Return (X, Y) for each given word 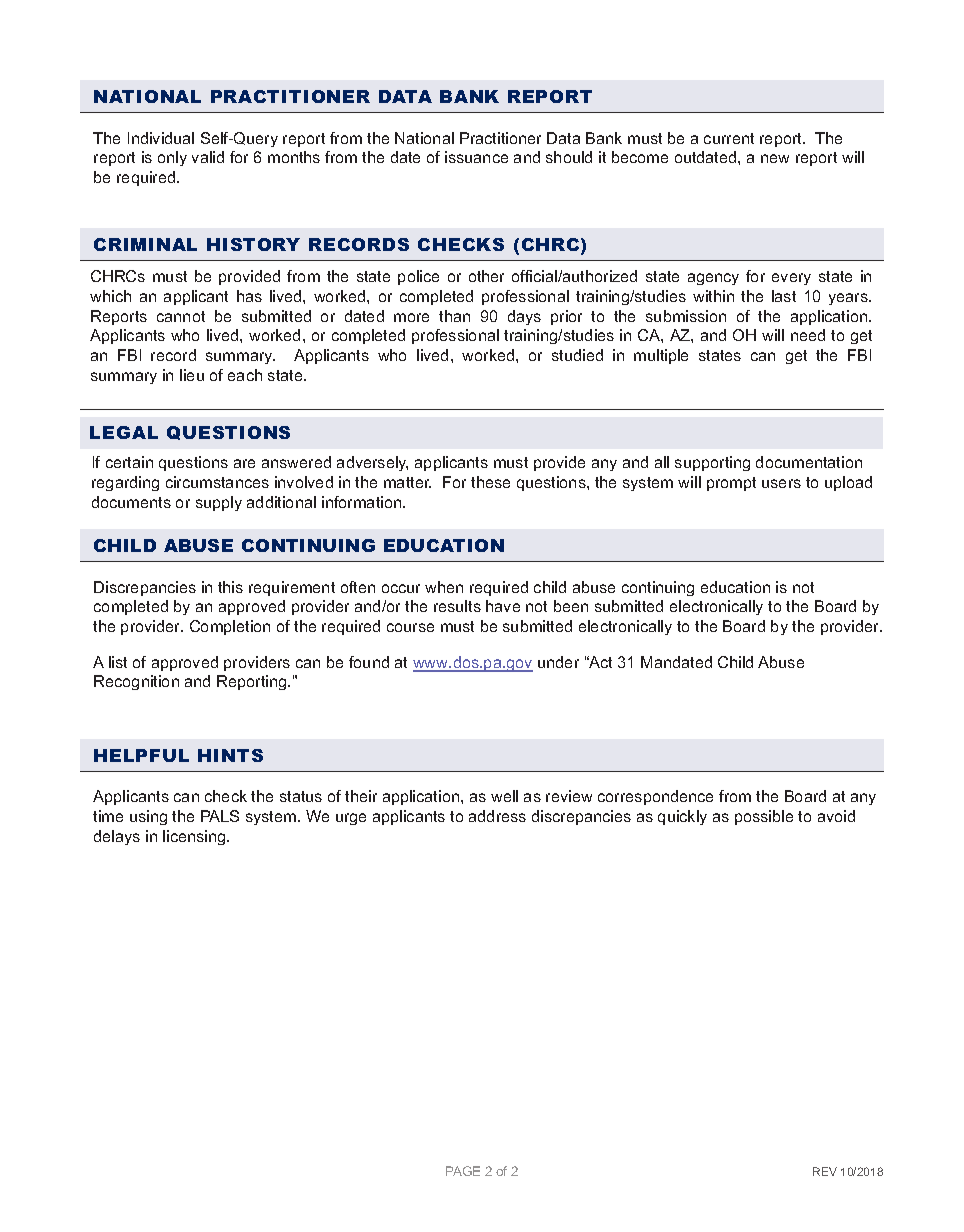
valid (208, 157)
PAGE (463, 1171)
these (490, 482)
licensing (195, 837)
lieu (192, 375)
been (571, 606)
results (457, 606)
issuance (476, 157)
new (775, 158)
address (497, 816)
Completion (230, 627)
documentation (809, 462)
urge (351, 819)
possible (764, 817)
